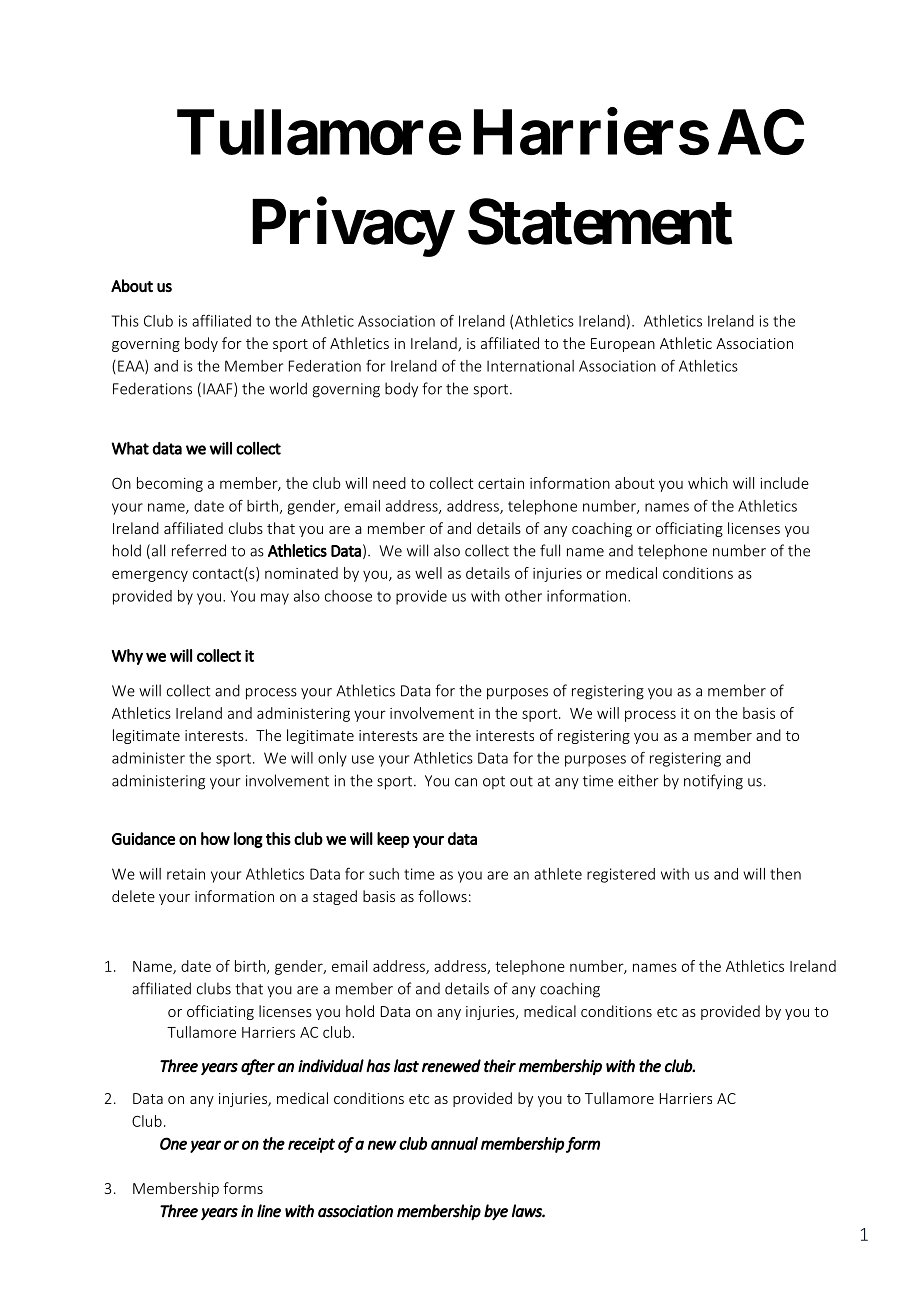 The height and width of the image is (1308, 924). What do you see at coordinates (269, 1211) in the image?
I see `line` at bounding box center [269, 1211].
